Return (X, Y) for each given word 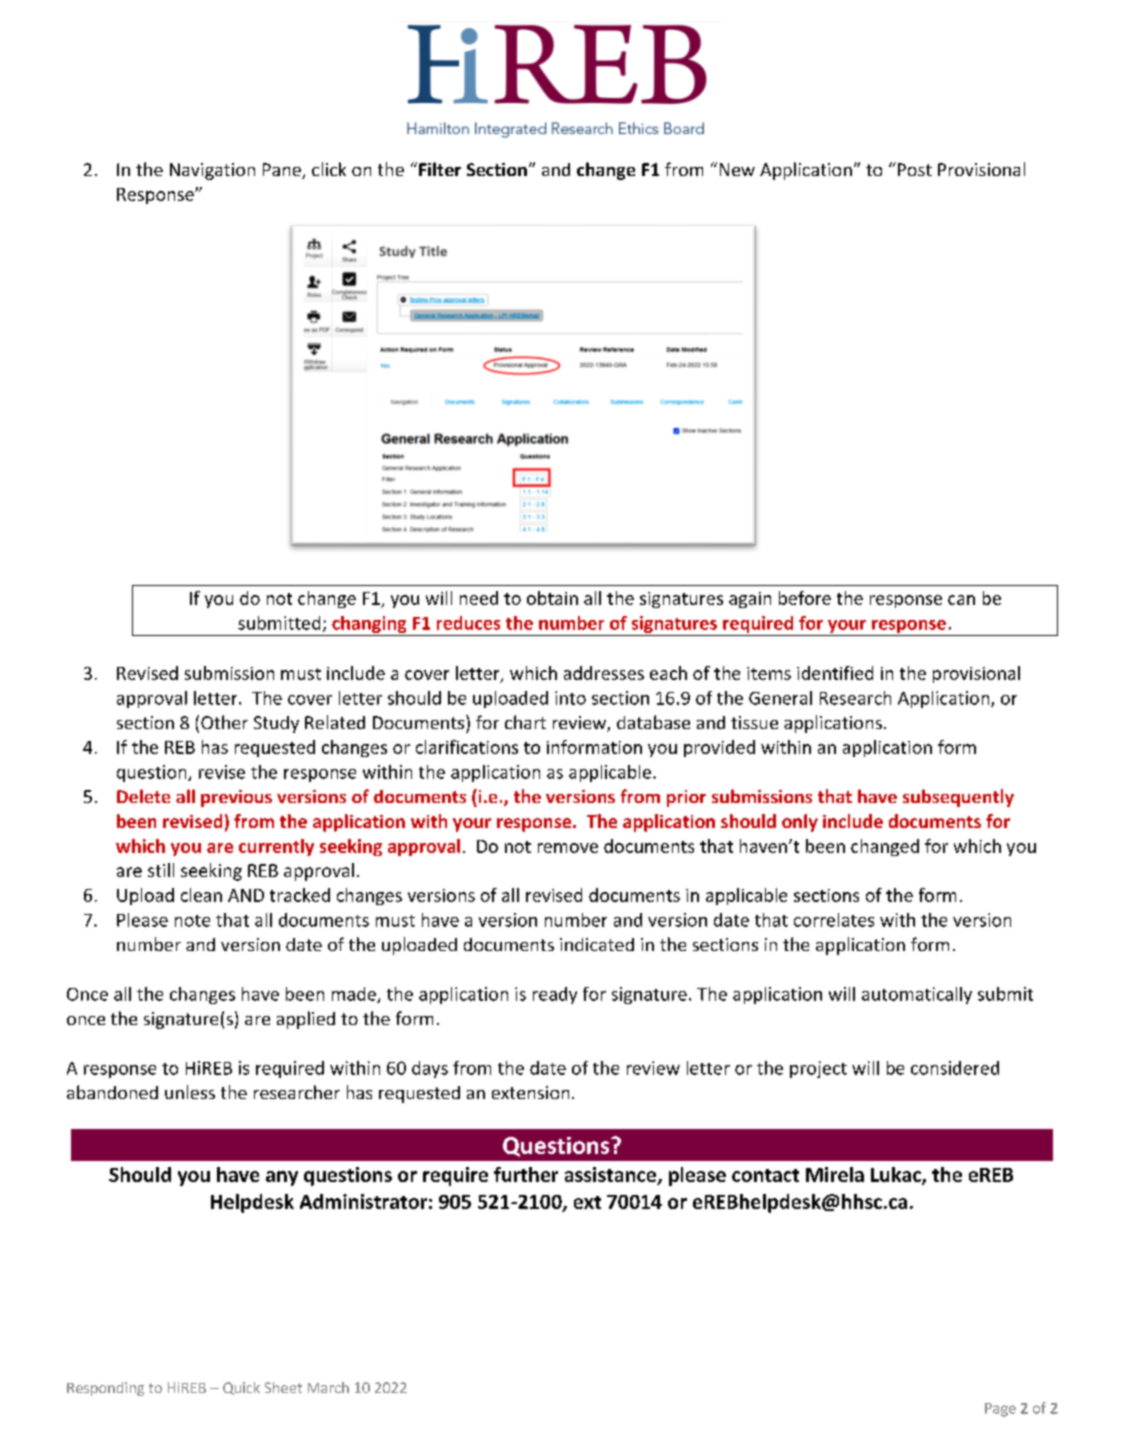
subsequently (958, 798)
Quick (241, 1388)
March (328, 1387)
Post (915, 169)
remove (568, 848)
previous (236, 798)
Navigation (212, 171)
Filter (440, 169)
